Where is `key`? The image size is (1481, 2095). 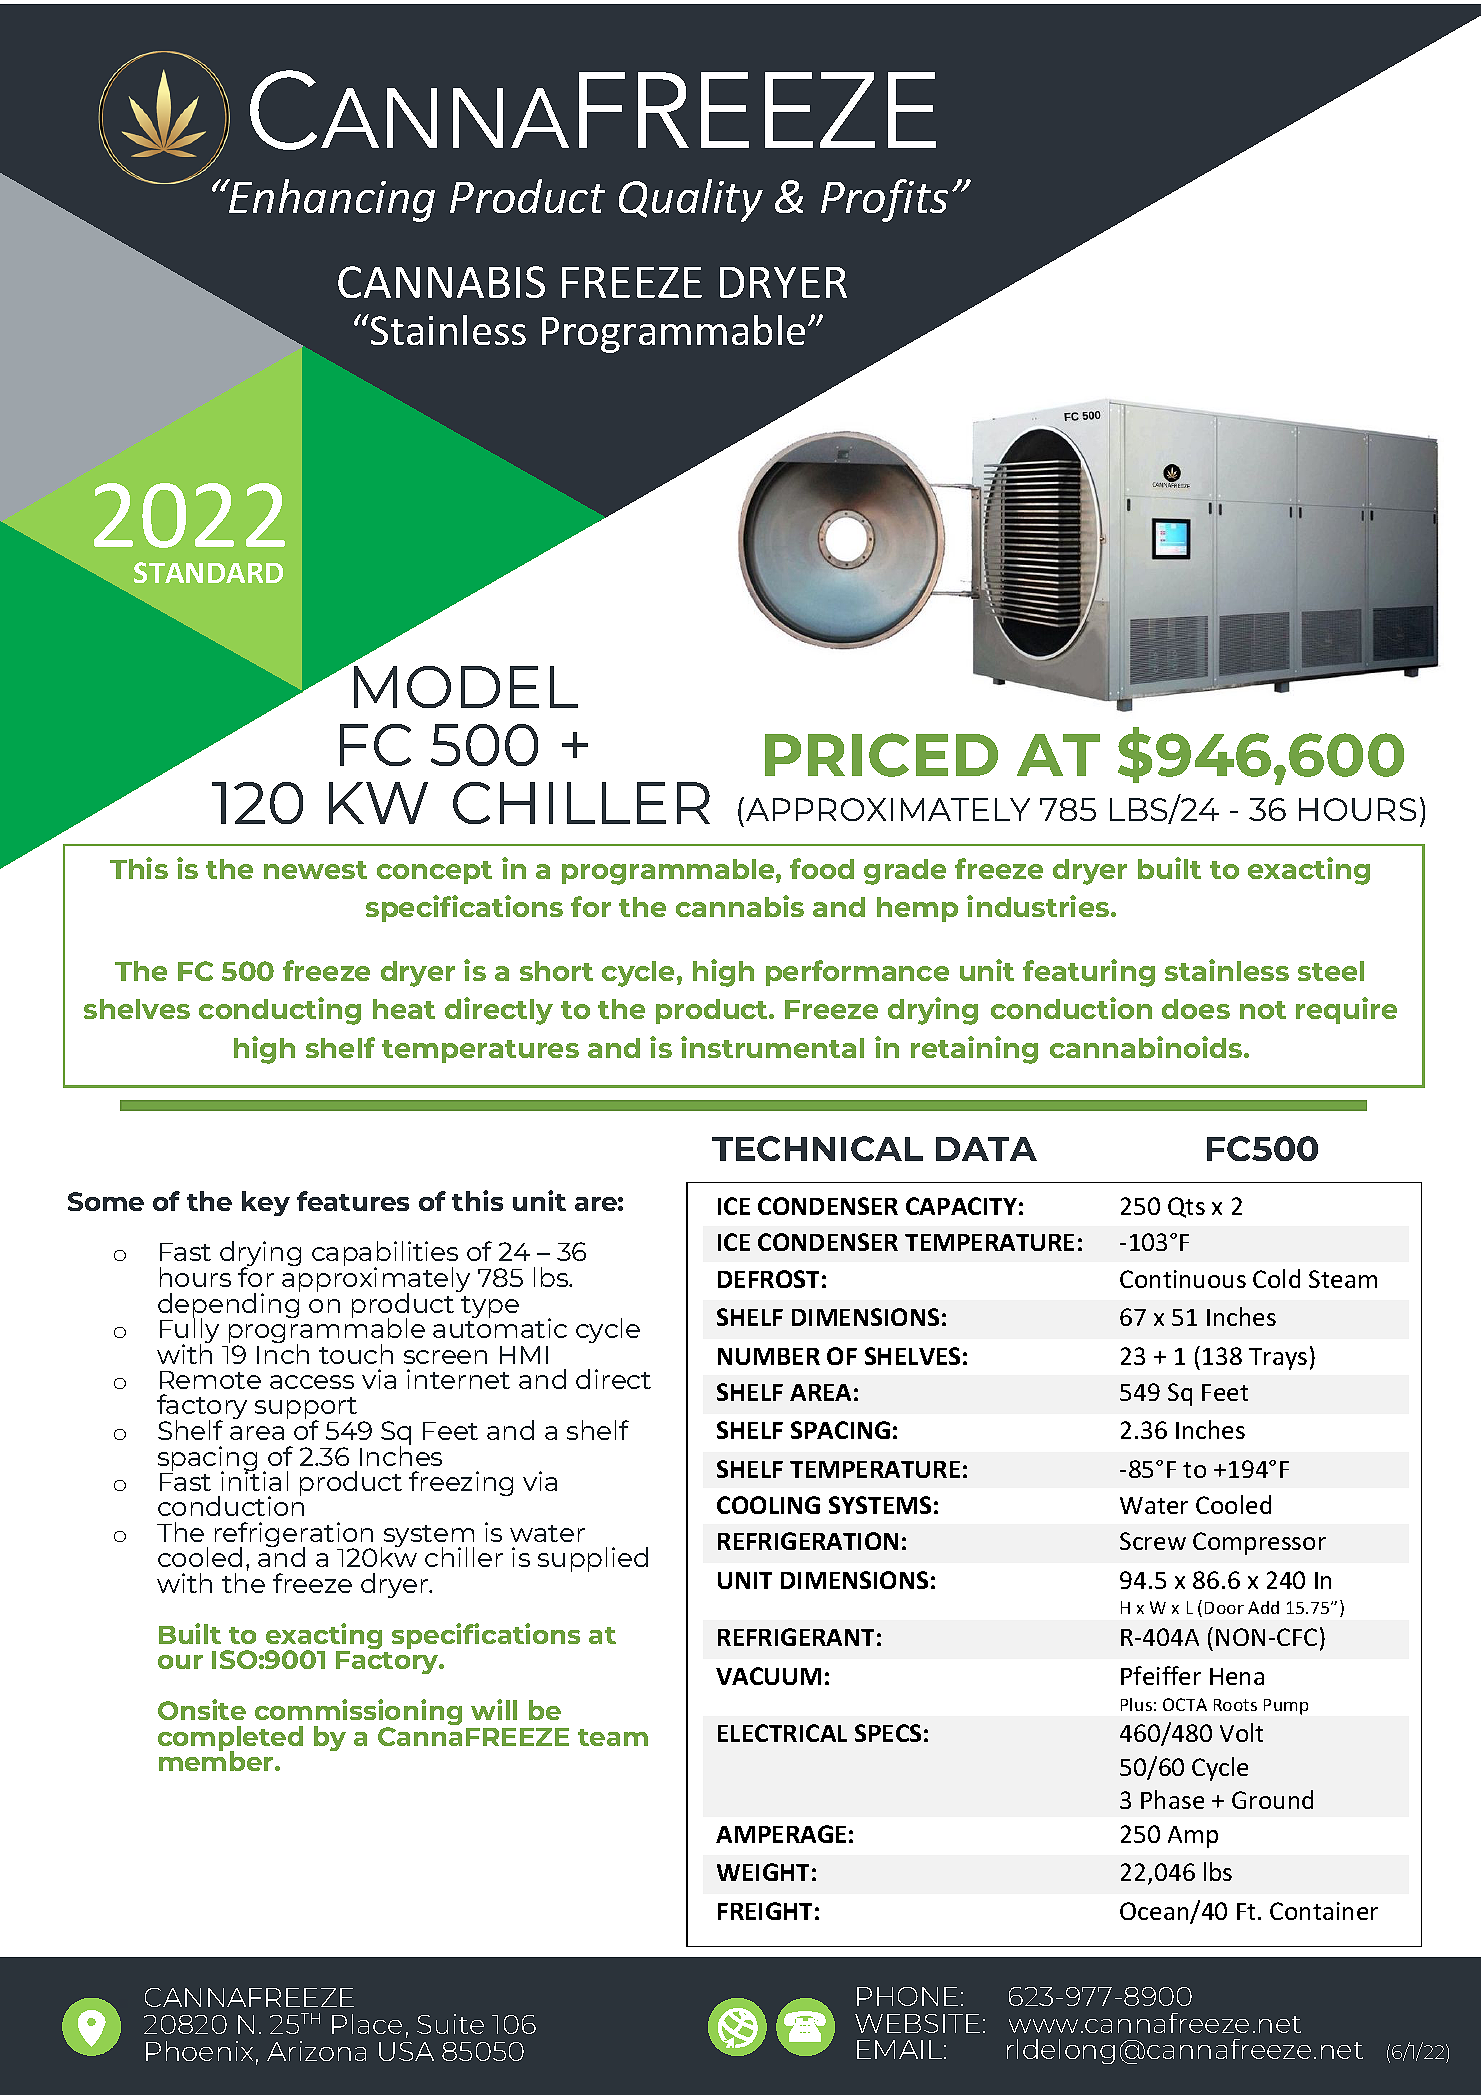 key is located at coordinates (266, 1203).
